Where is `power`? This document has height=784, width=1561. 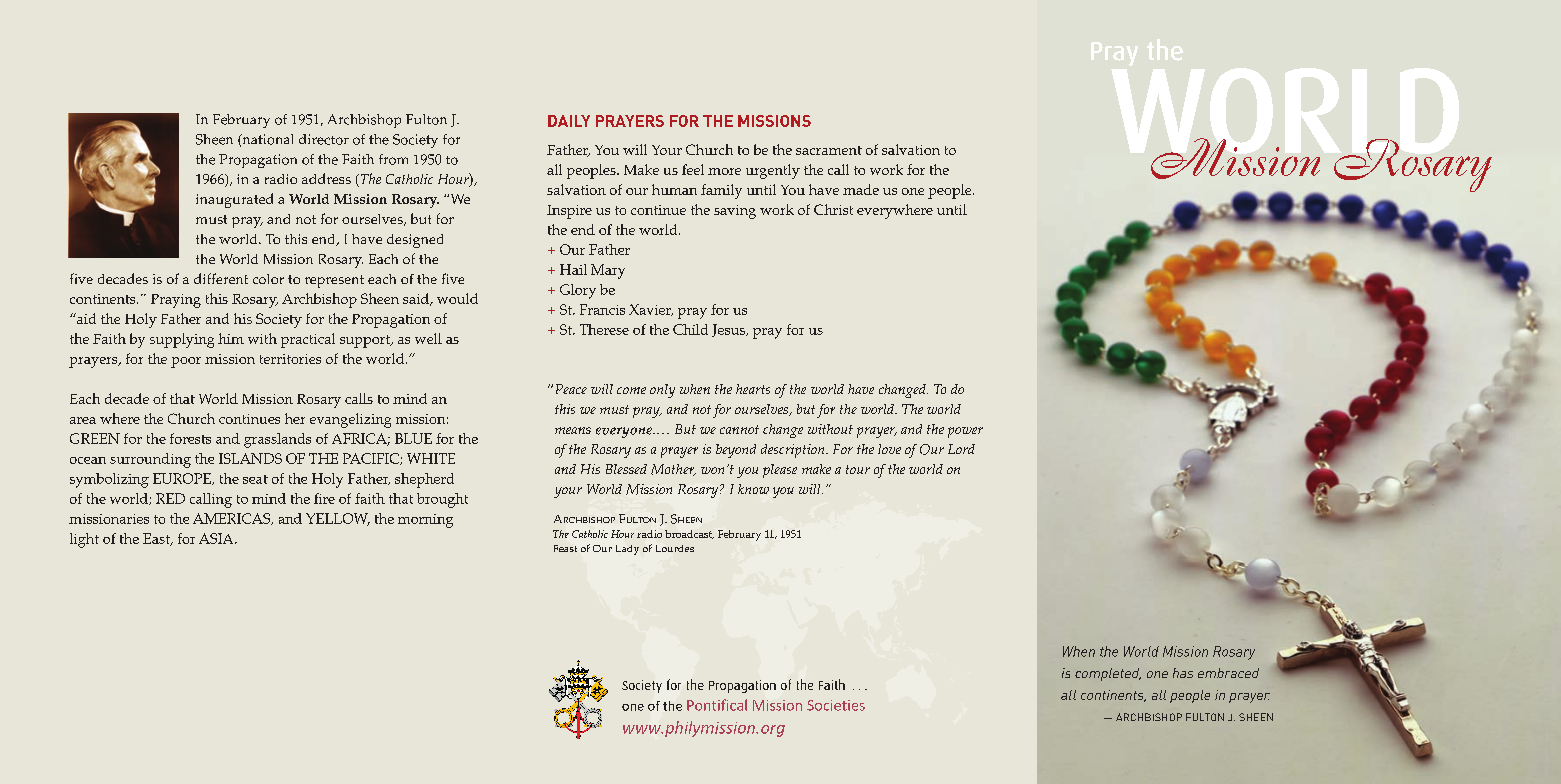
power is located at coordinates (965, 432).
